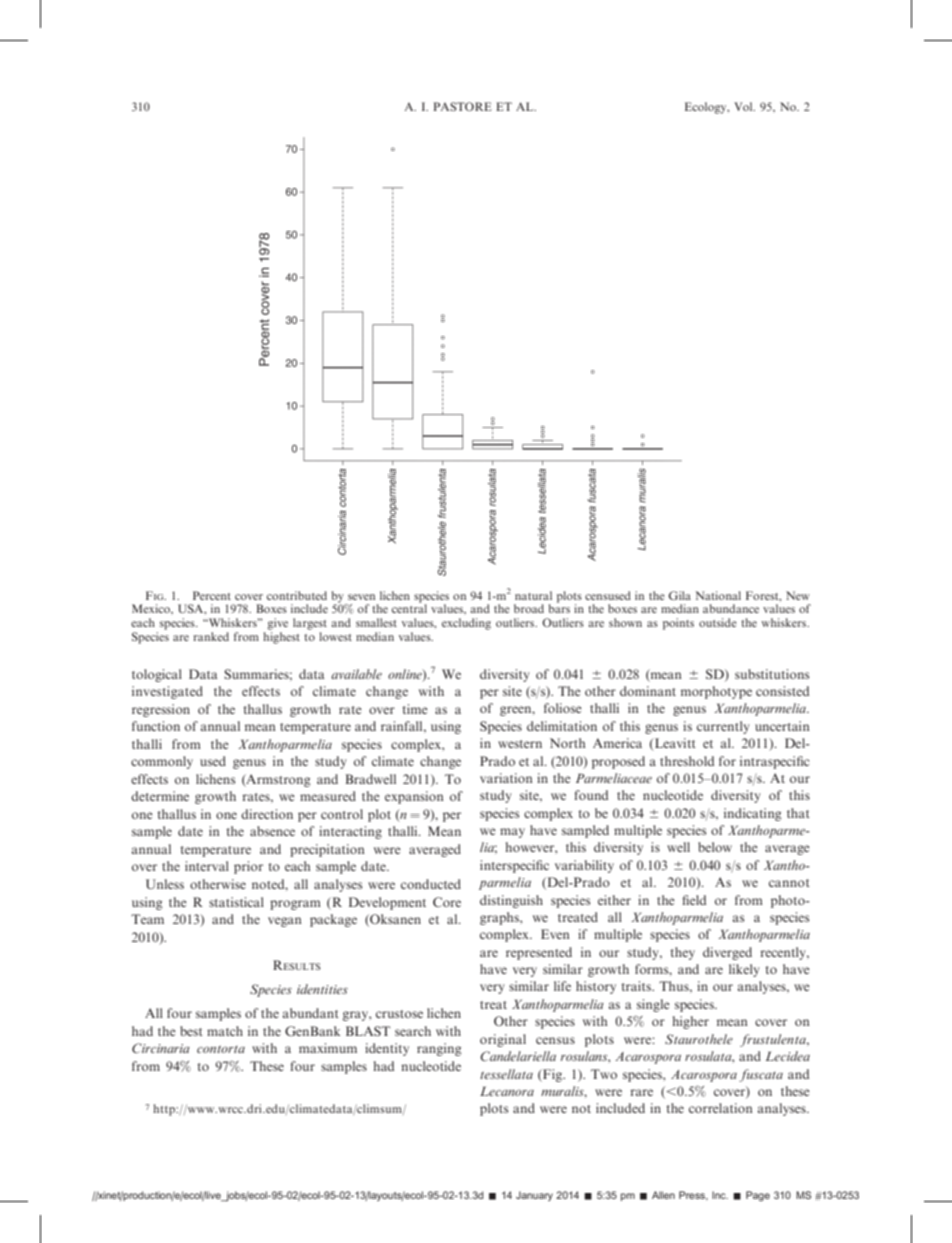  Describe the element at coordinates (744, 106) in the document. I see `Vol` at that location.
